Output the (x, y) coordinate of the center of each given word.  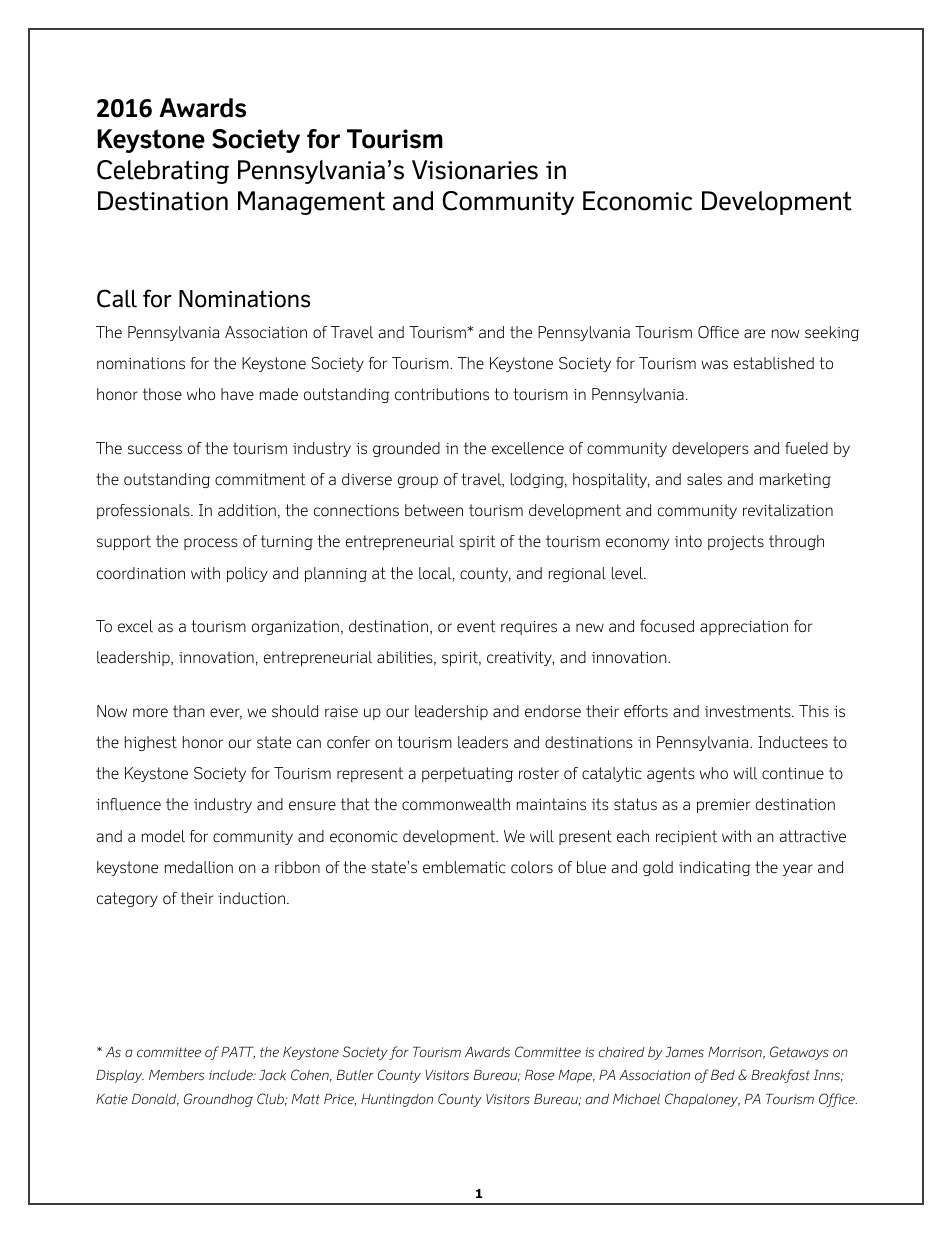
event (476, 626)
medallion (199, 867)
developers (710, 449)
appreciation (744, 627)
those (162, 394)
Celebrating (163, 172)
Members (176, 1075)
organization (295, 627)
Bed (723, 1075)
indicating (715, 868)
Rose (539, 1075)
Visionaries (475, 170)
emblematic (464, 867)
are (754, 333)
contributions (442, 394)
